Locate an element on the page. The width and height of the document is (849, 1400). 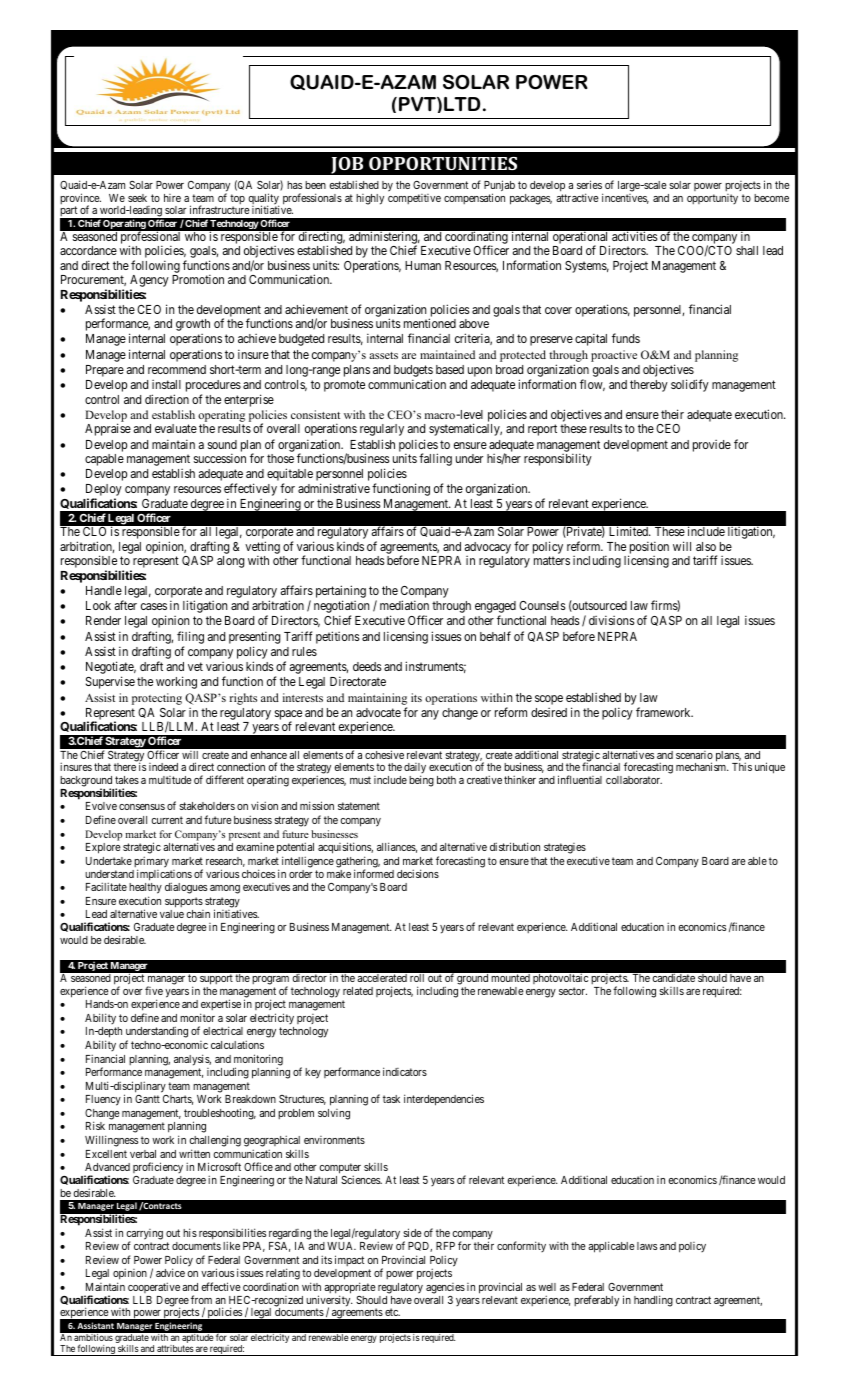
opportunity is located at coordinates (712, 199).
